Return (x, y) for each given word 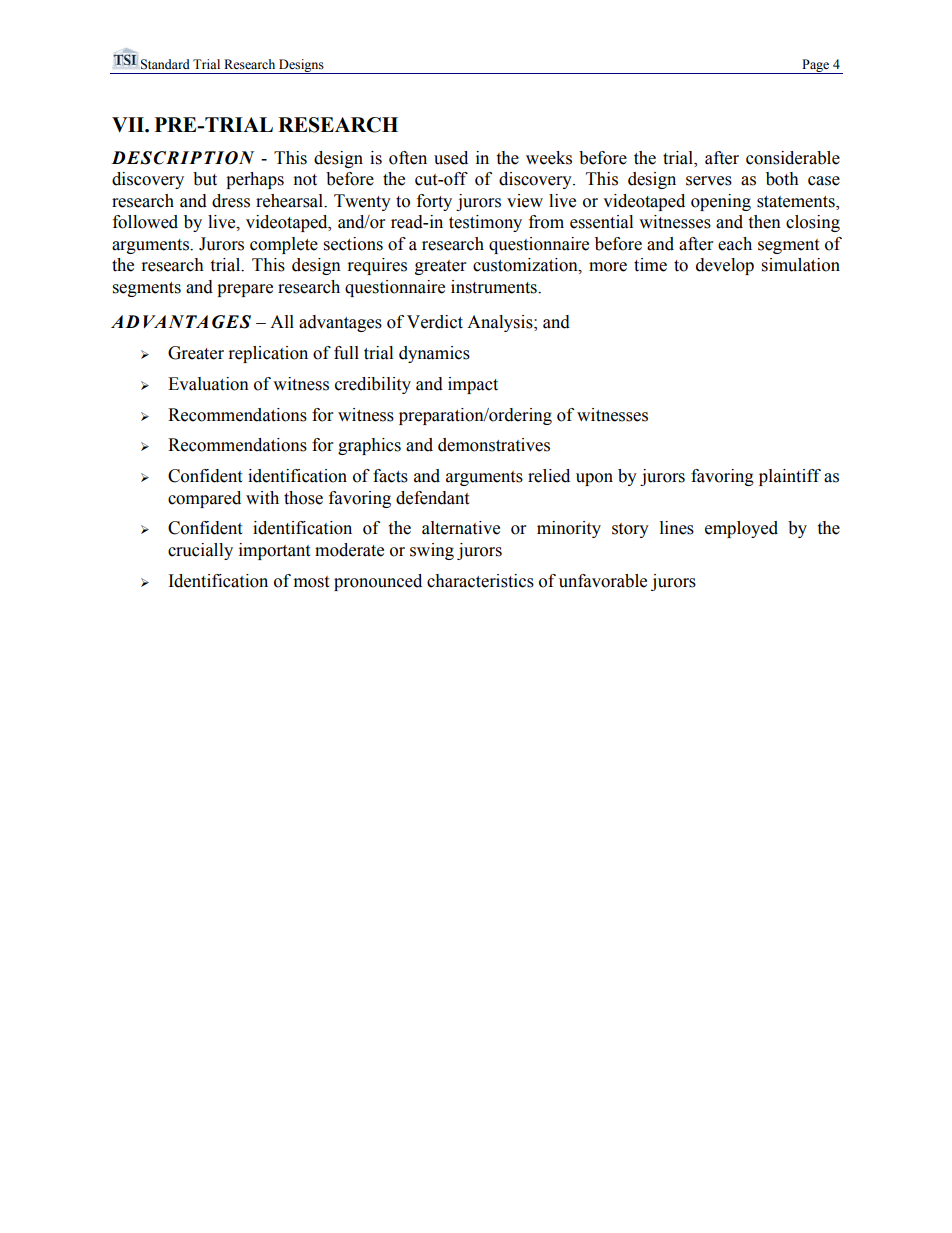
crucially (200, 551)
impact (473, 385)
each (735, 244)
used (451, 158)
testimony (485, 223)
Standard (165, 64)
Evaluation (208, 384)
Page (816, 66)
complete (284, 245)
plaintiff (790, 477)
